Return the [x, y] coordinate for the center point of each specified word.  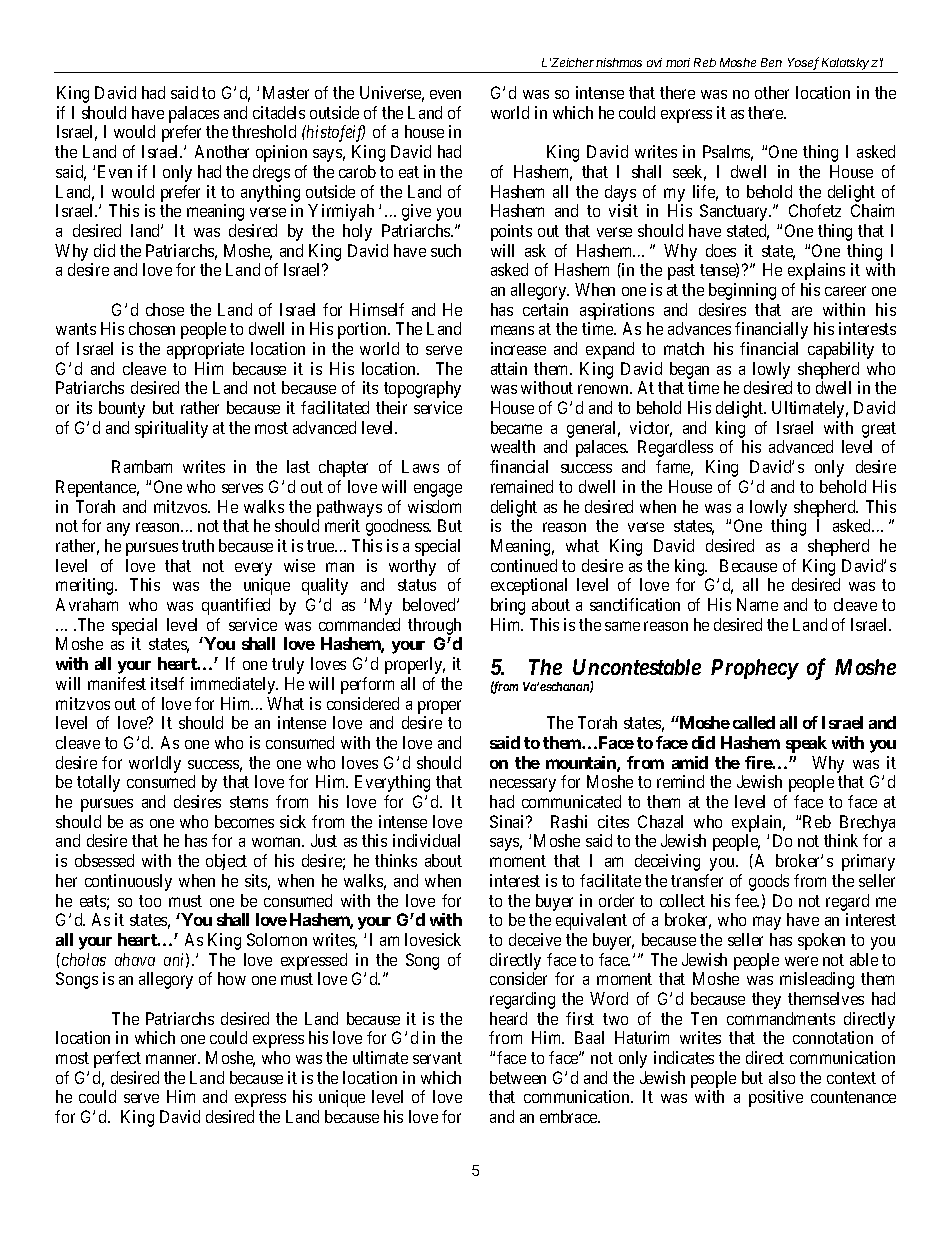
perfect [117, 1059]
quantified [236, 606]
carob [357, 171]
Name [757, 604]
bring [508, 606]
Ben [771, 62]
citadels [279, 112]
